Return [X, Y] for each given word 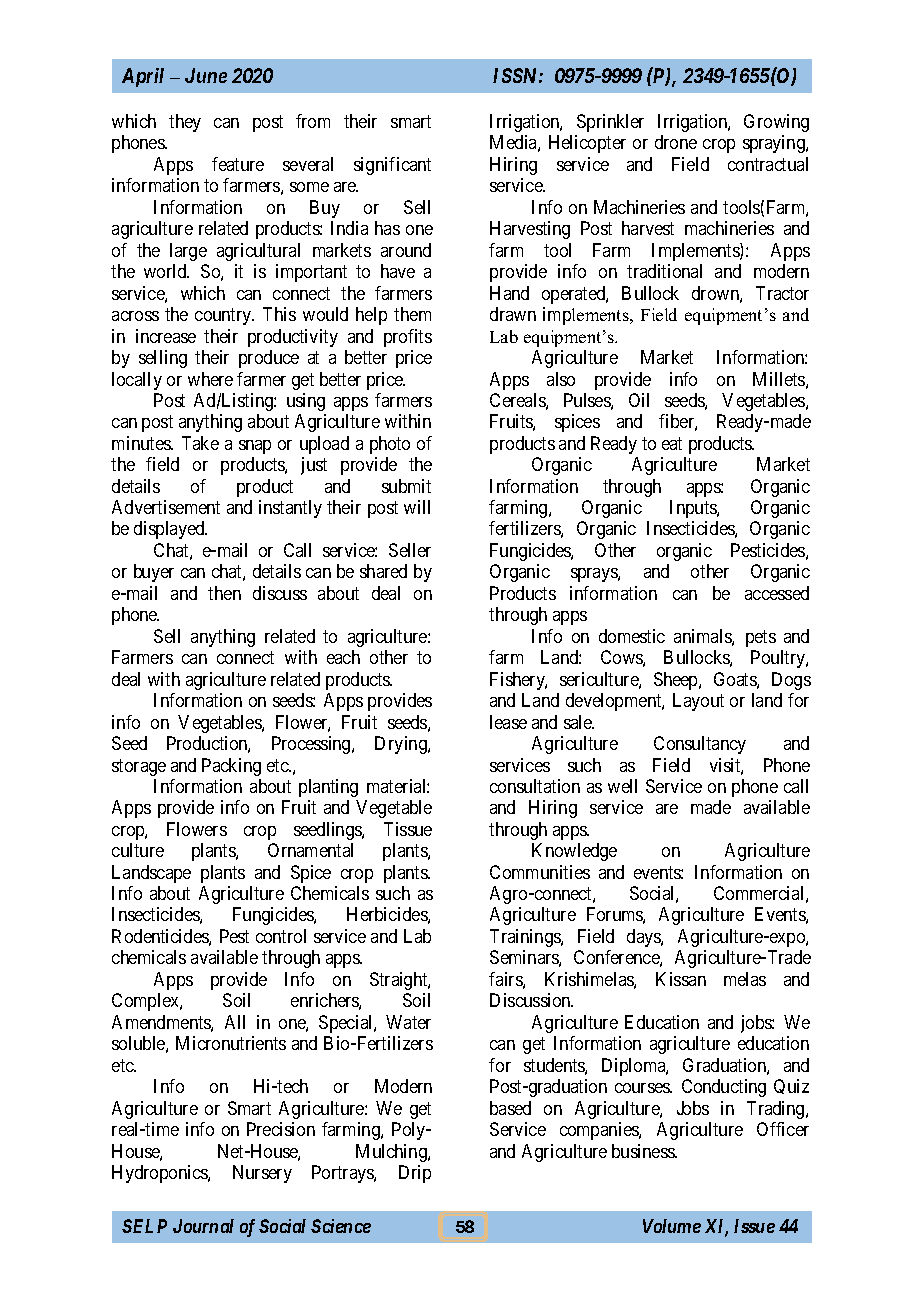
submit [406, 486]
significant [392, 166]
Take [200, 443]
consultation [535, 786]
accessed [777, 593]
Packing [231, 767]
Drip [415, 1174]
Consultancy [700, 745]
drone [676, 142]
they [185, 123]
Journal [203, 1226]
